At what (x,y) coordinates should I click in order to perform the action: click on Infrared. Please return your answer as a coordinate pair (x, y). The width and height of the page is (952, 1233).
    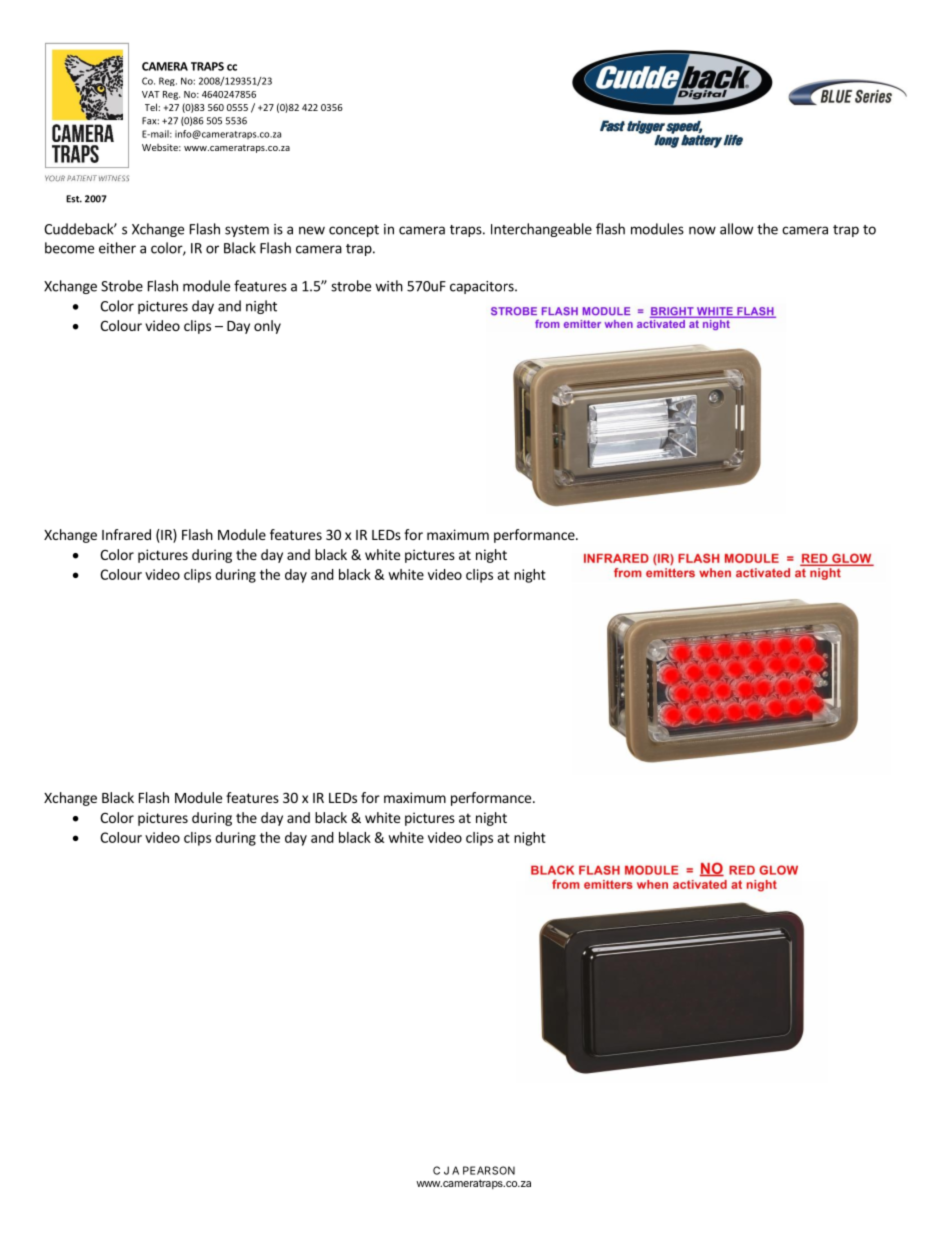
    Looking at the image, I should click on (126, 534).
